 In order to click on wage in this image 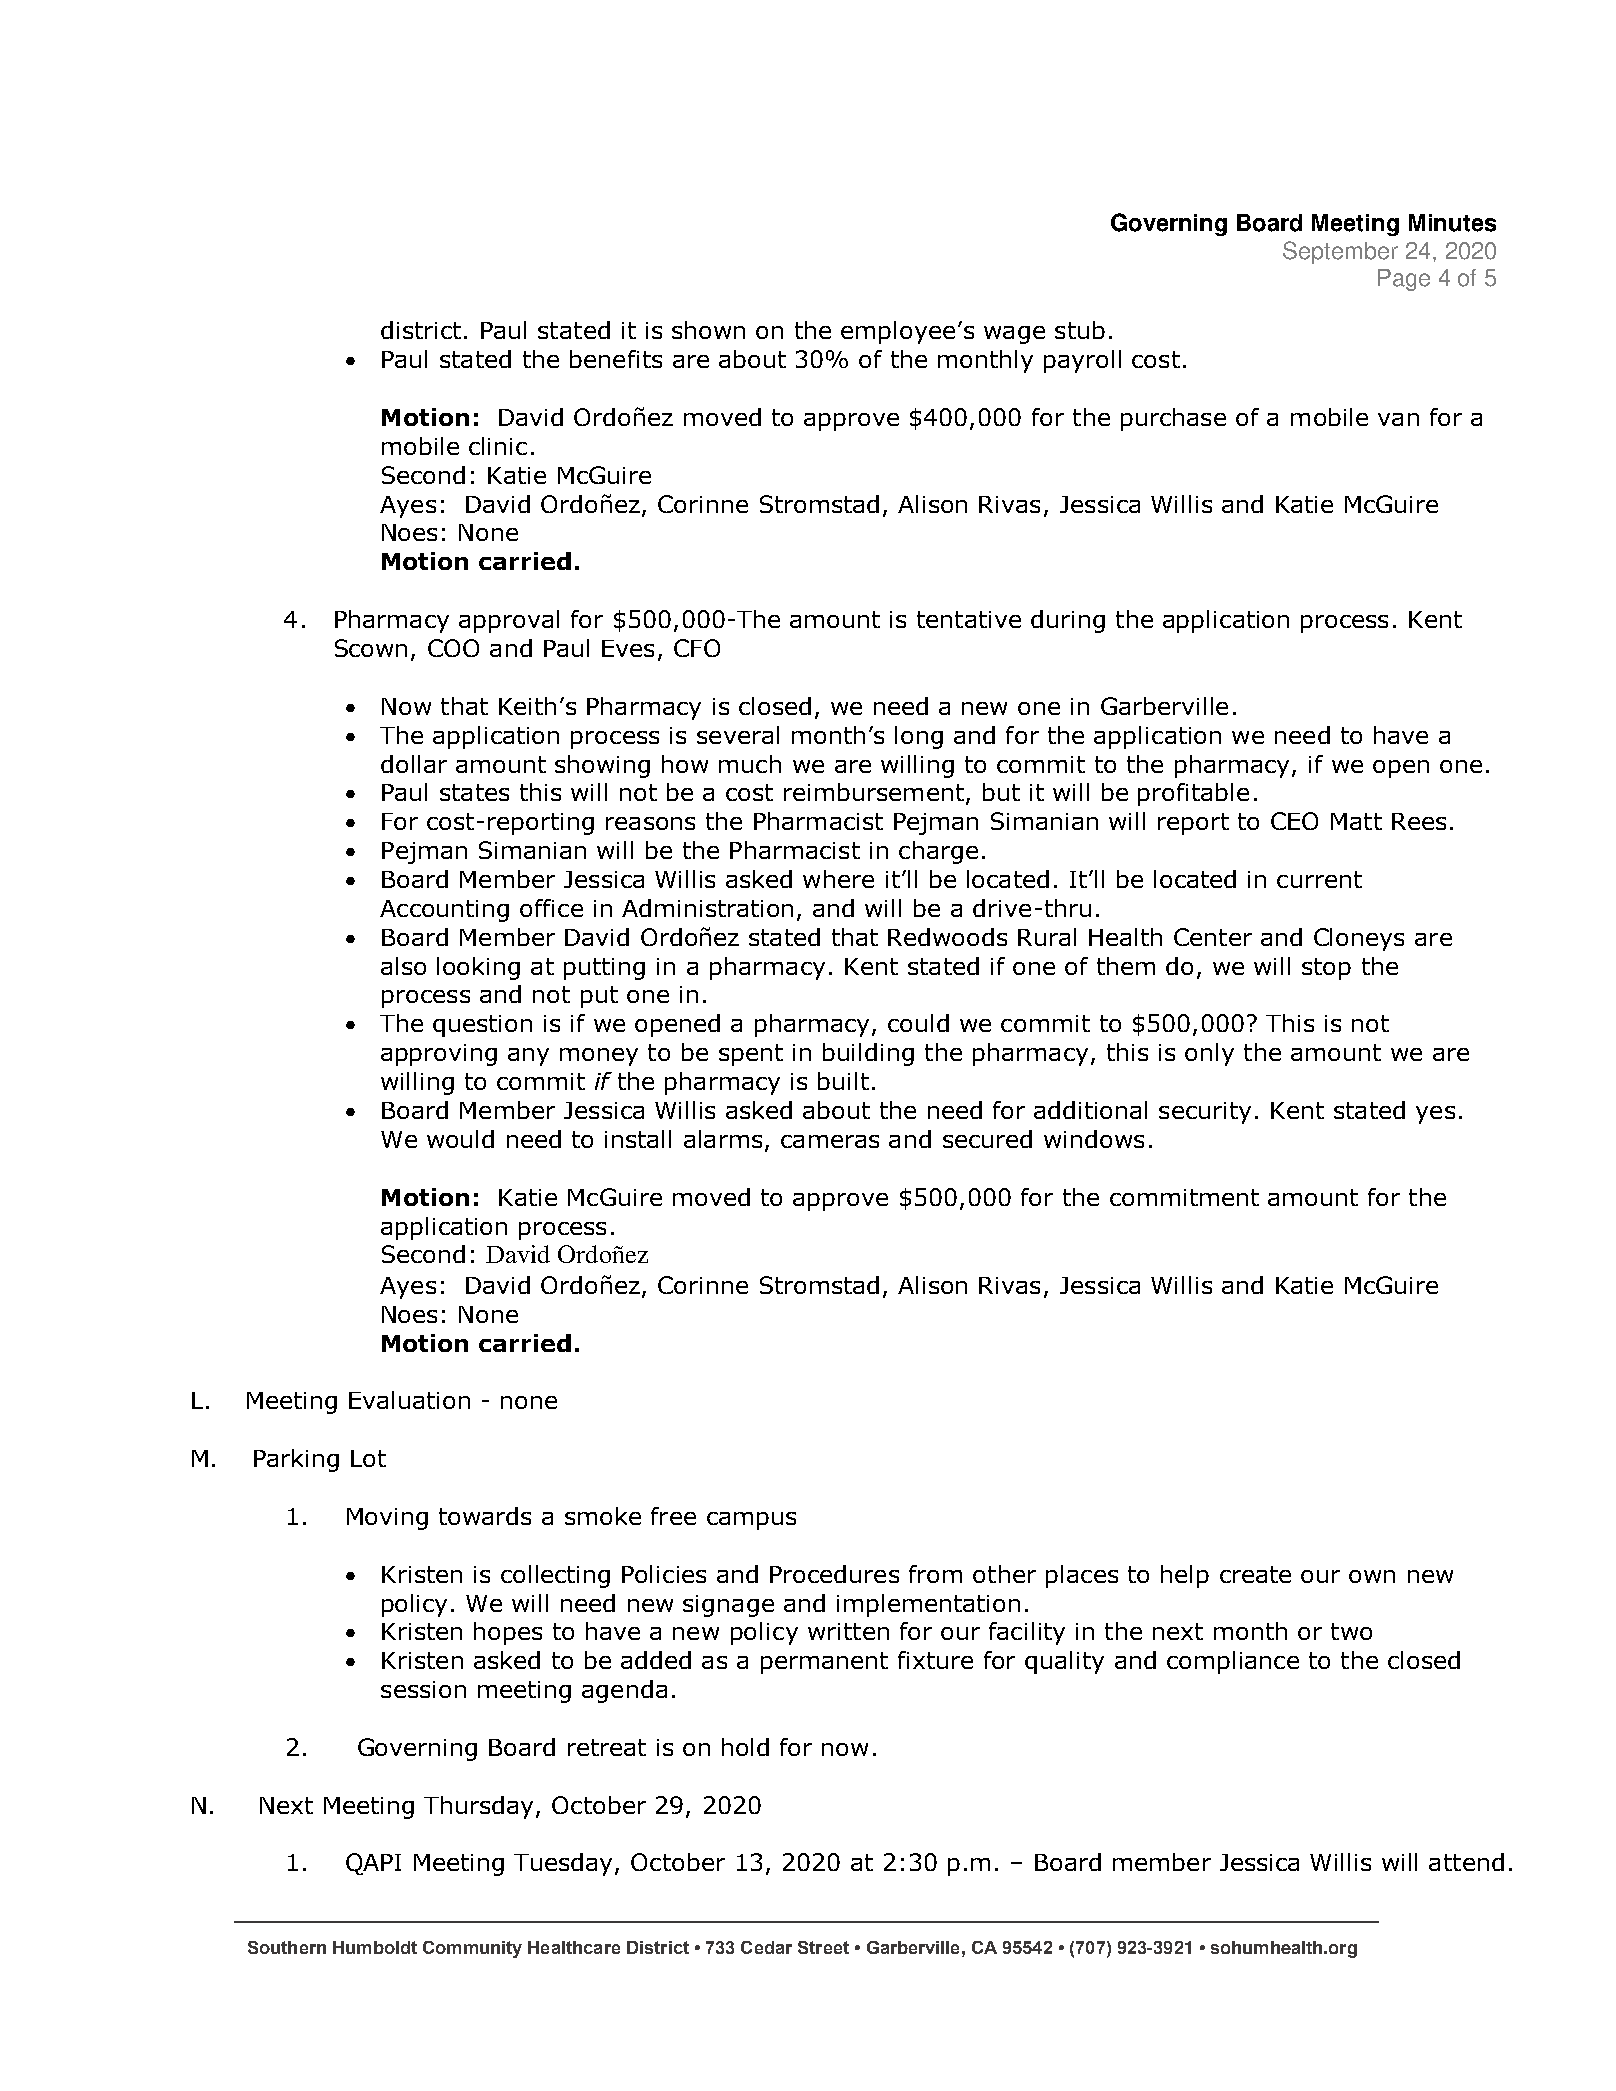, I will do `click(1014, 335)`.
